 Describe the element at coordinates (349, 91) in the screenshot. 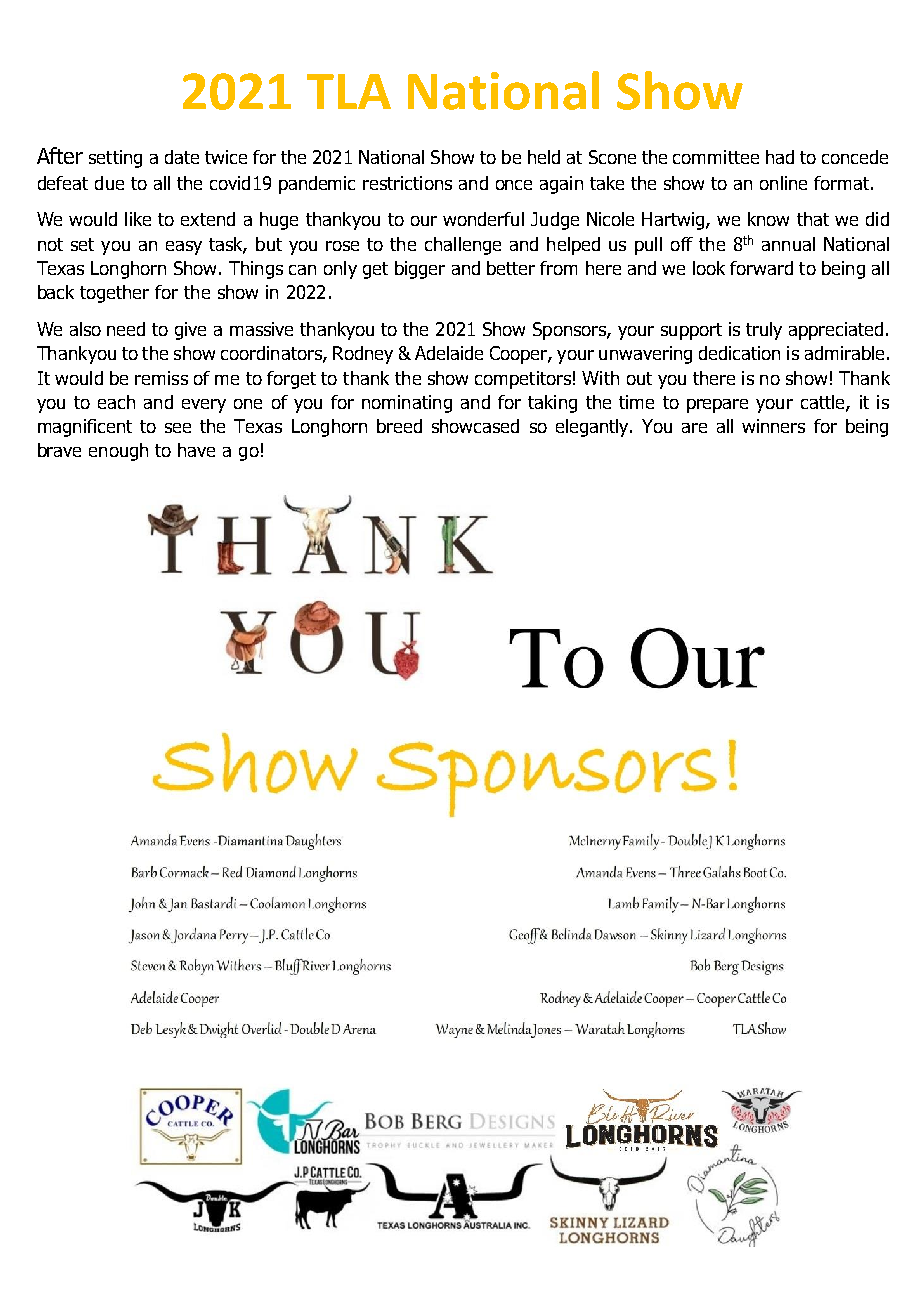

I see `TLA` at that location.
